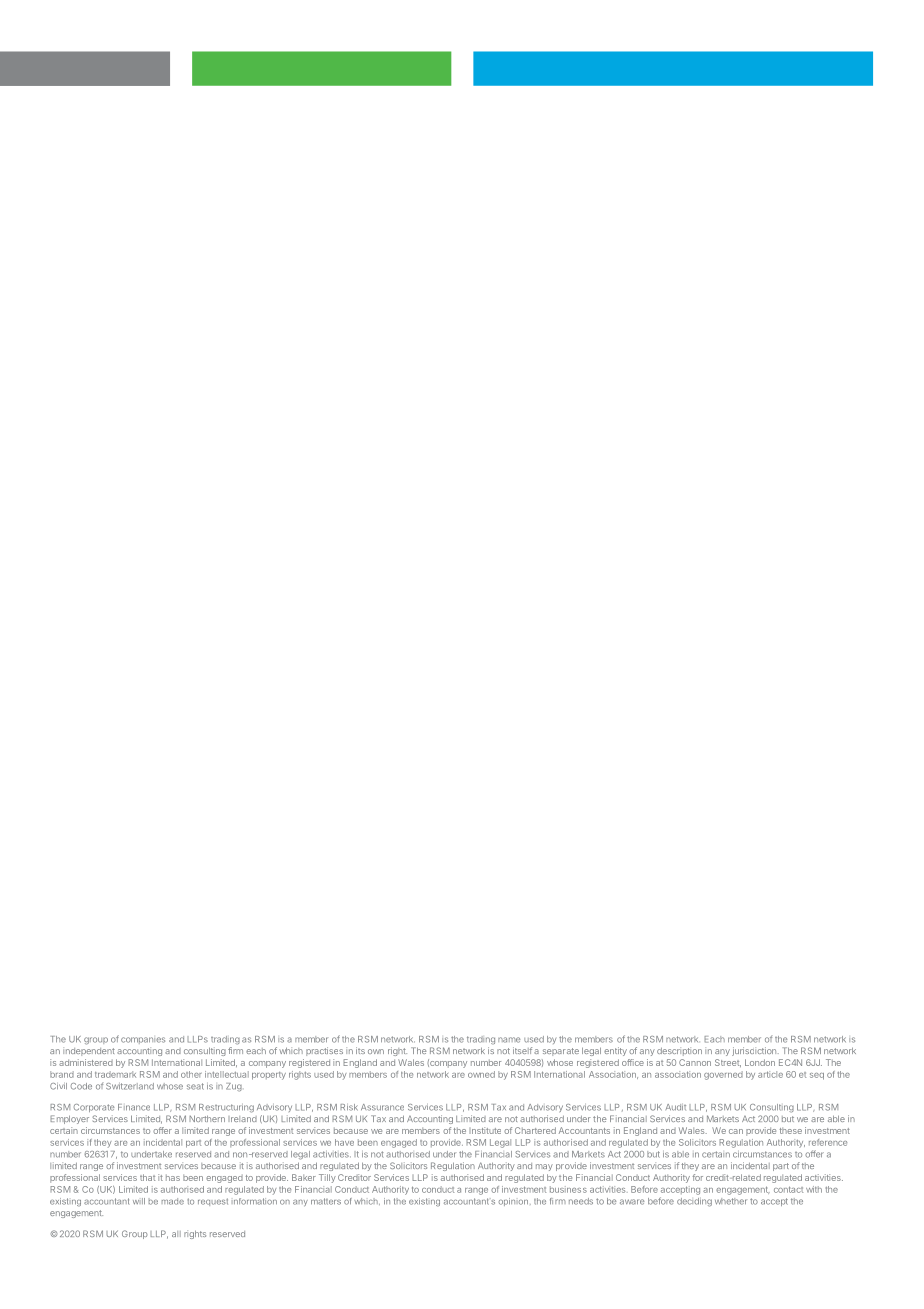 This image has height=1309, width=924. I want to click on contact, so click(788, 1189).
